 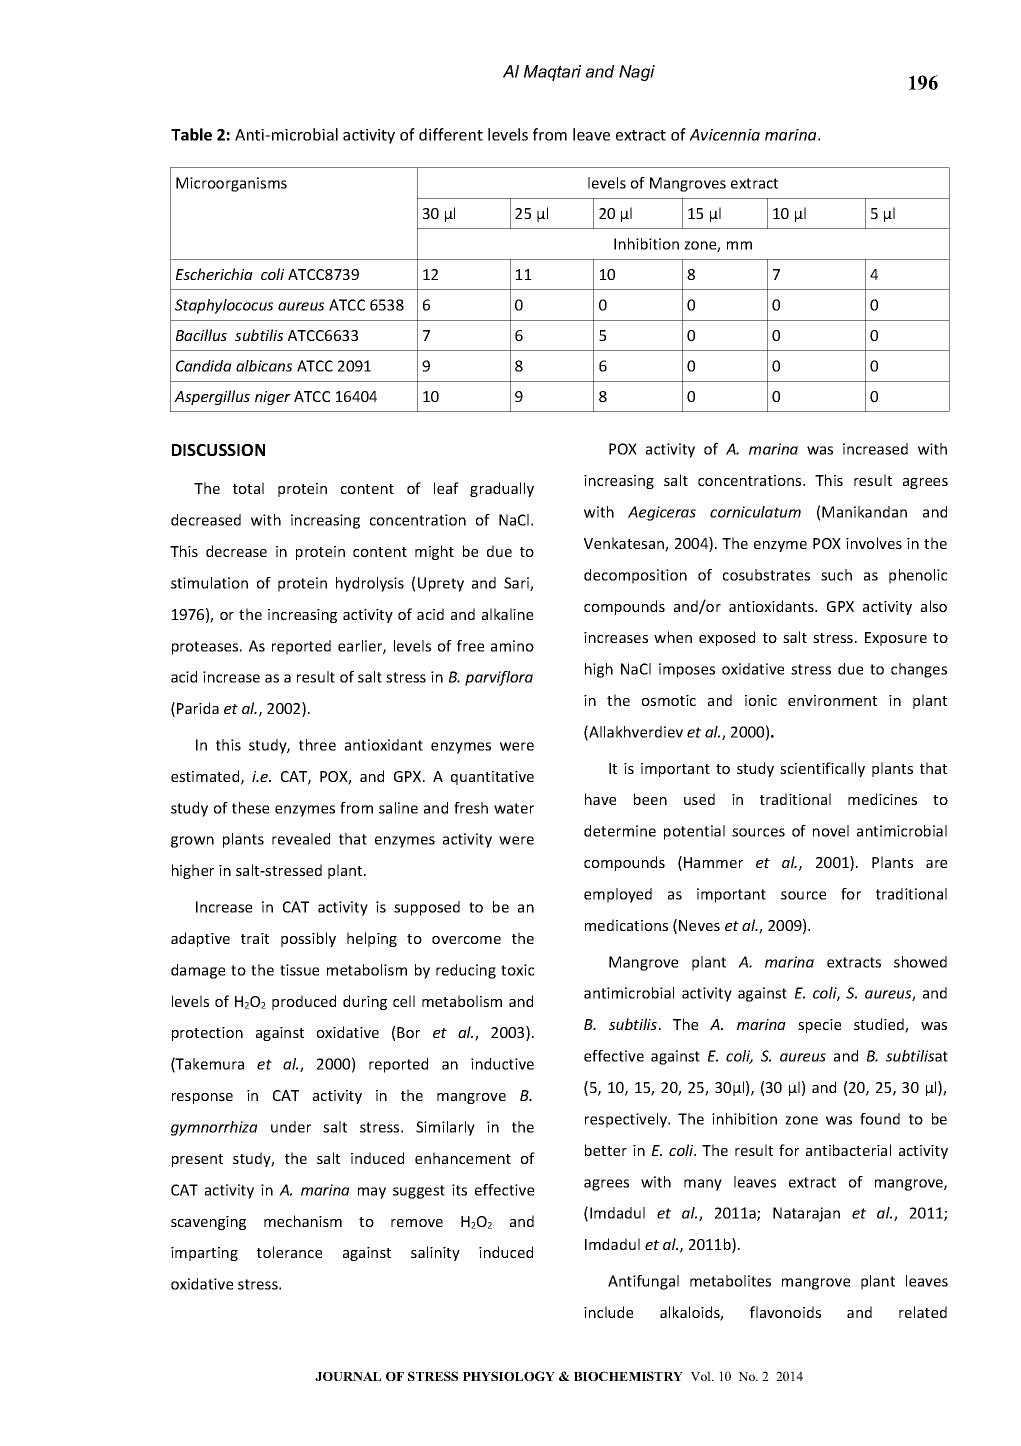 What do you see at coordinates (348, 1376) in the document?
I see `JOURNAL` at bounding box center [348, 1376].
